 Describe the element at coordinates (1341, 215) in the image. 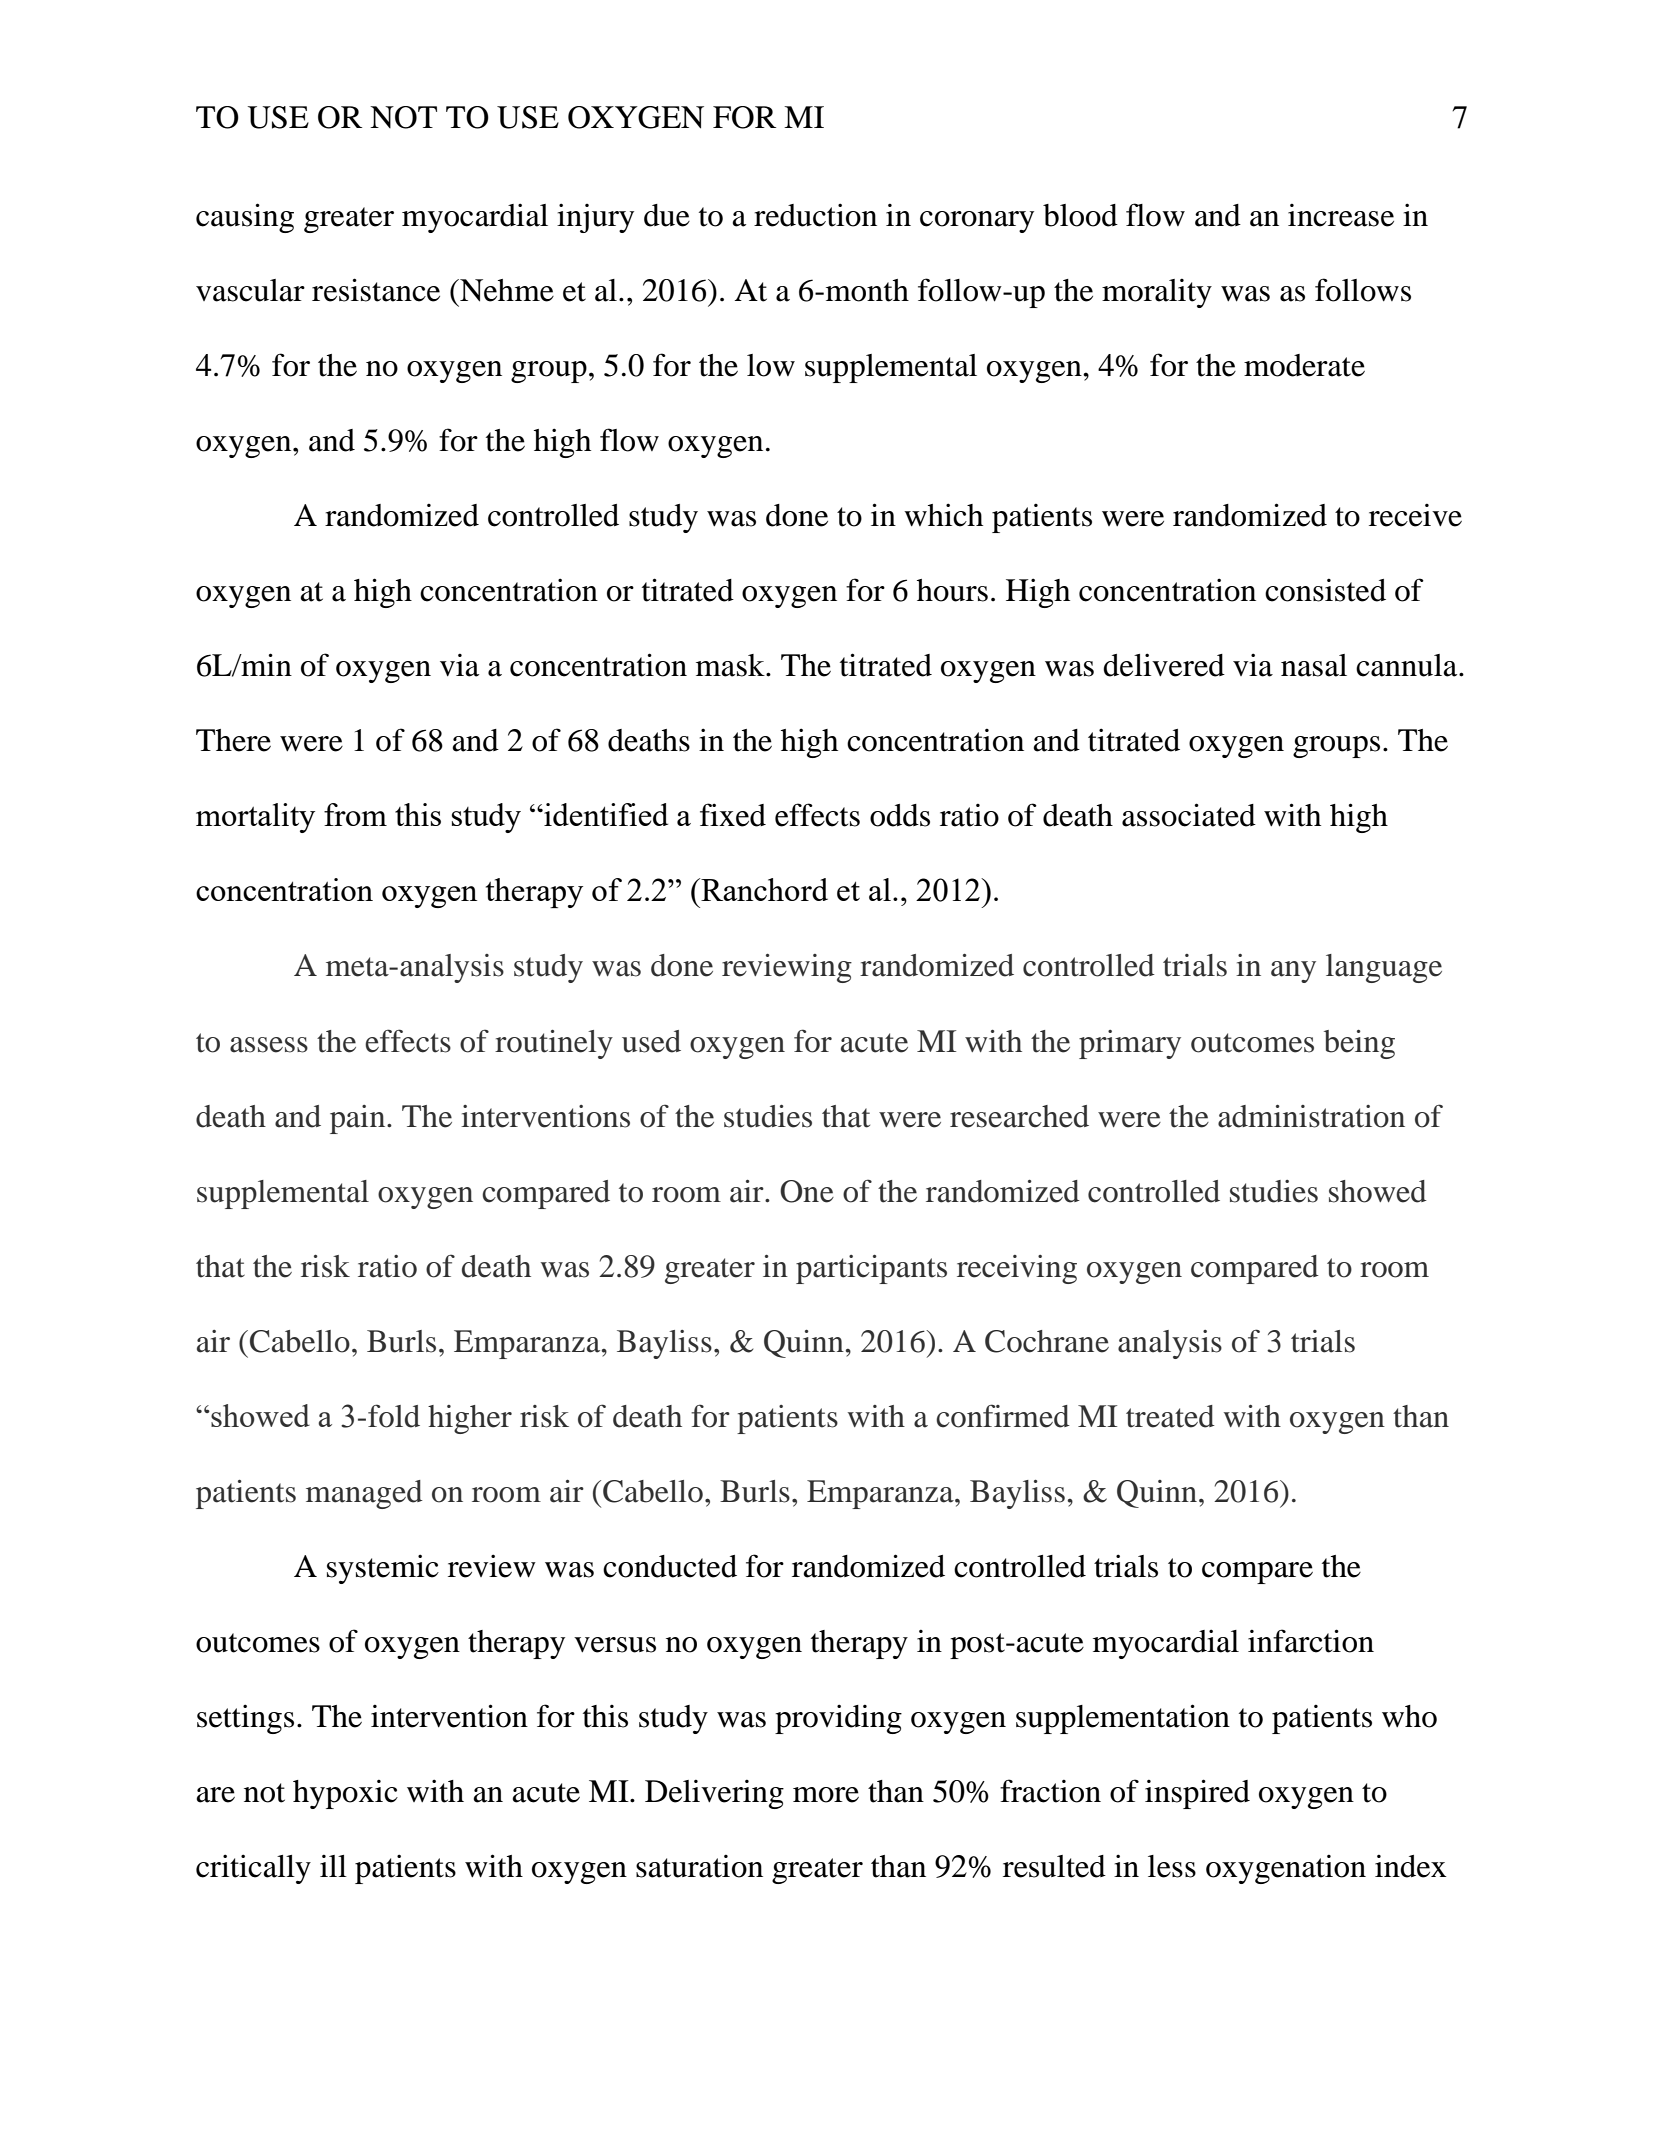

I see `increase` at that location.
